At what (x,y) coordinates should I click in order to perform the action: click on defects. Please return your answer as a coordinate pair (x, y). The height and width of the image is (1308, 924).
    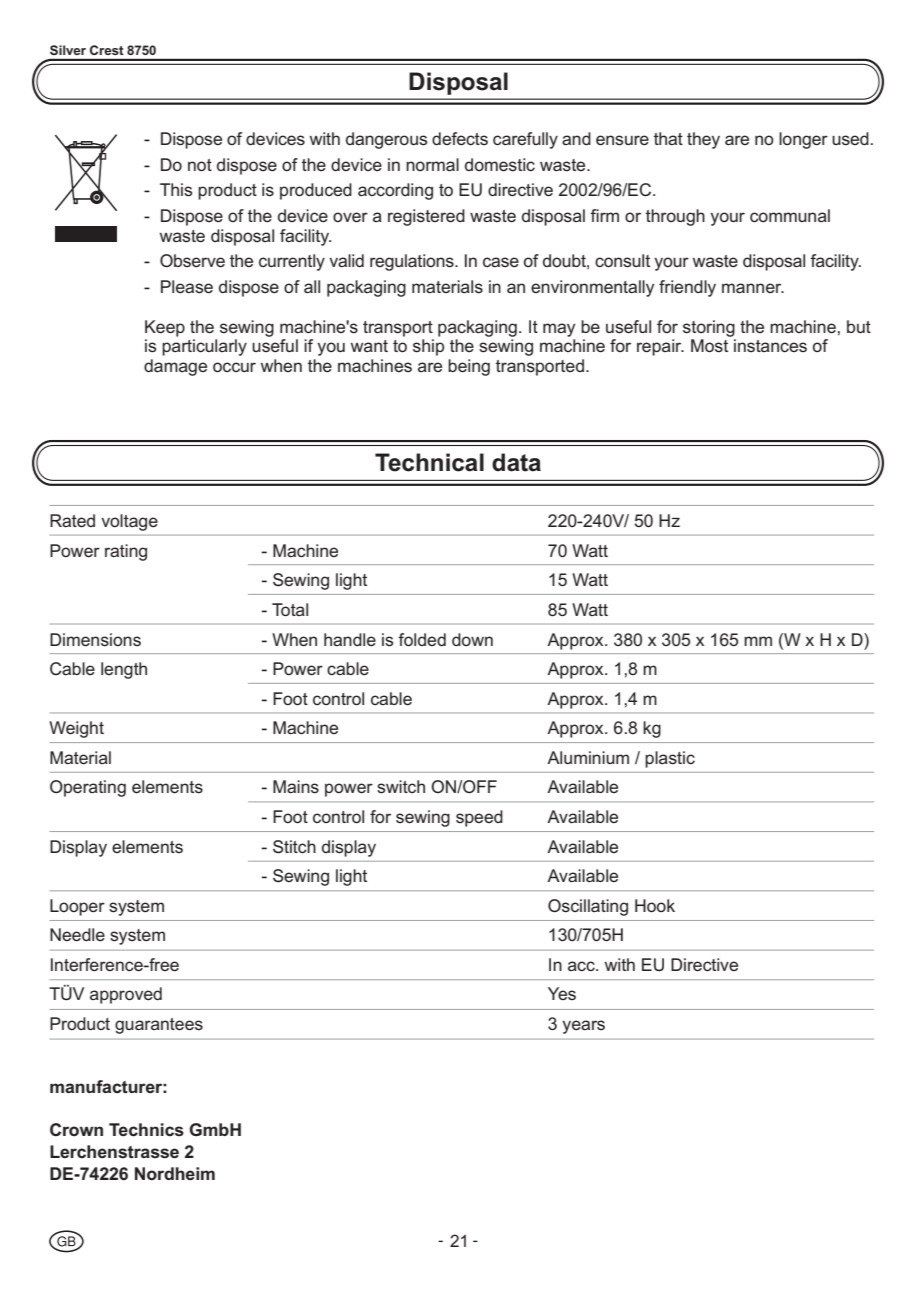
    Looking at the image, I should click on (460, 138).
